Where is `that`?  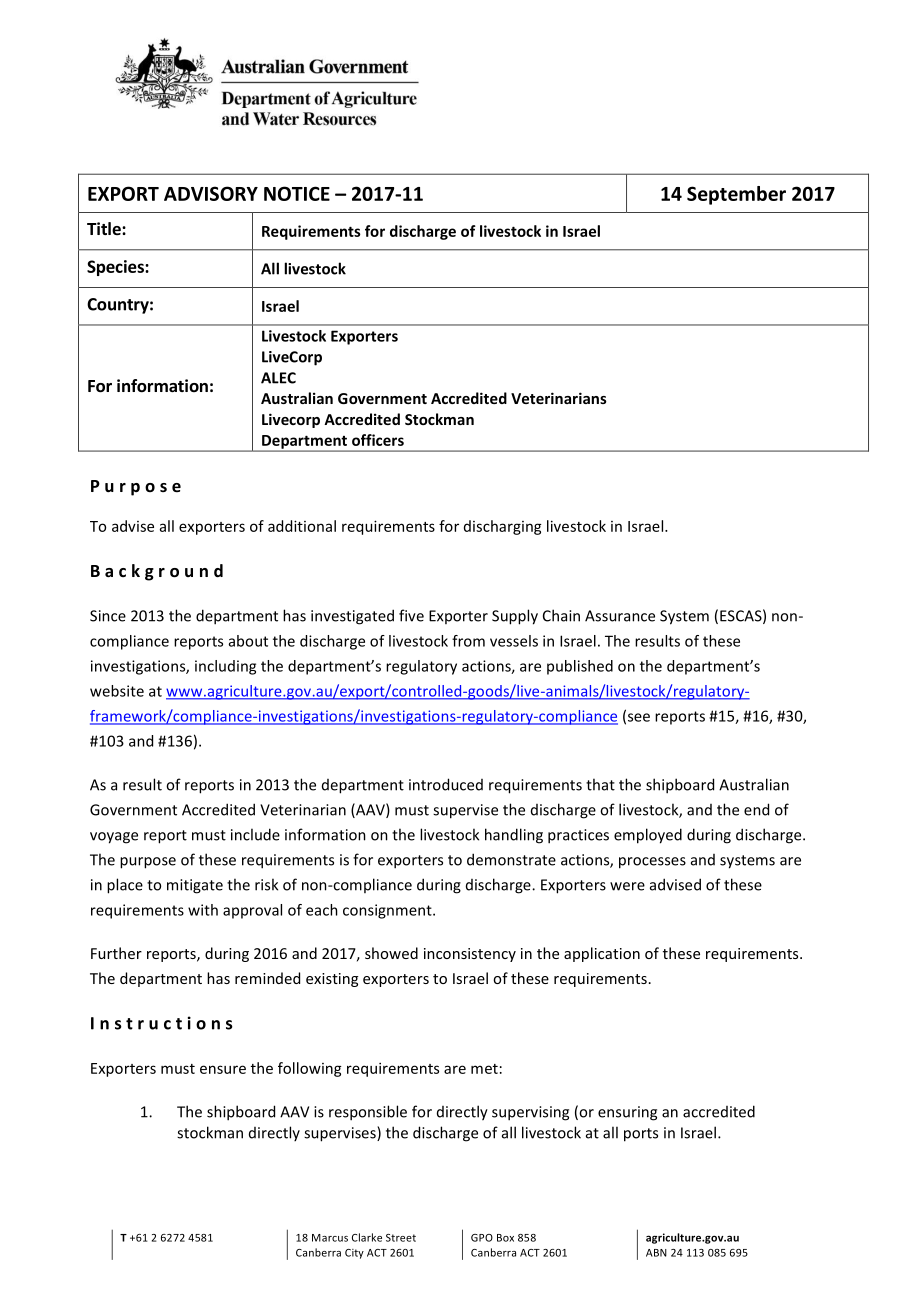 that is located at coordinates (600, 784).
